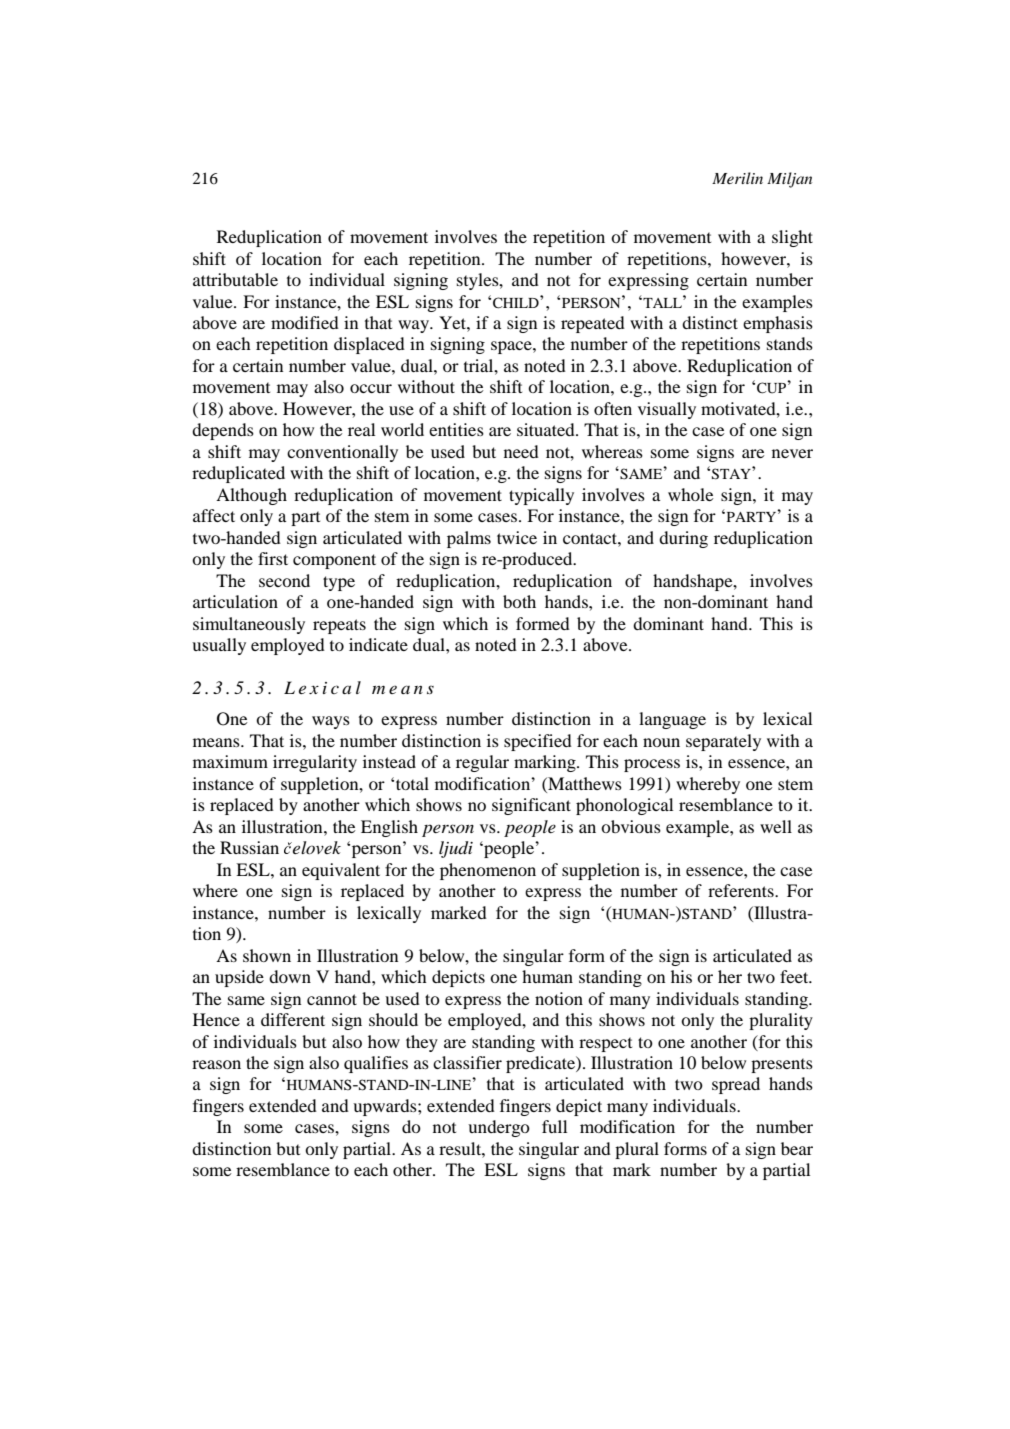 This screenshot has width=1010, height=1429. I want to click on specified, so click(538, 742).
